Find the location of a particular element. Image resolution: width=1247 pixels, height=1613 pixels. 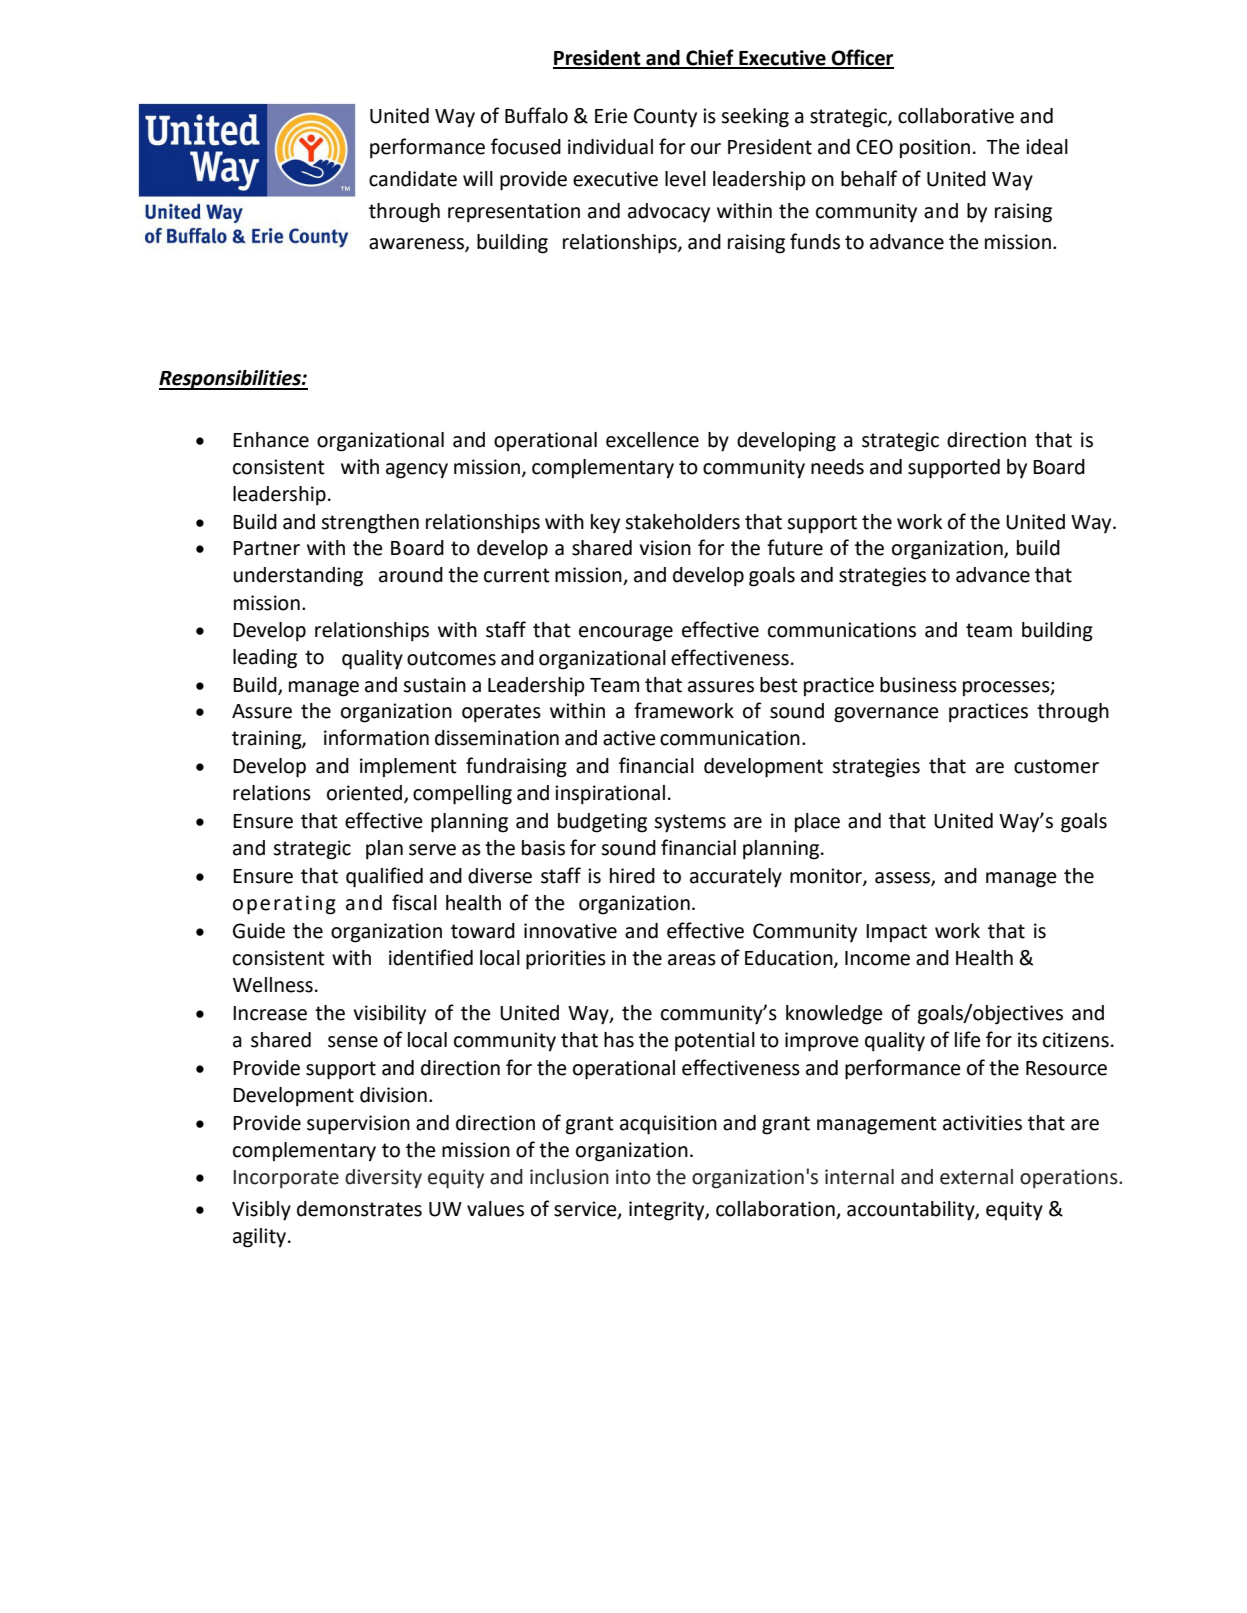

level is located at coordinates (685, 179).
